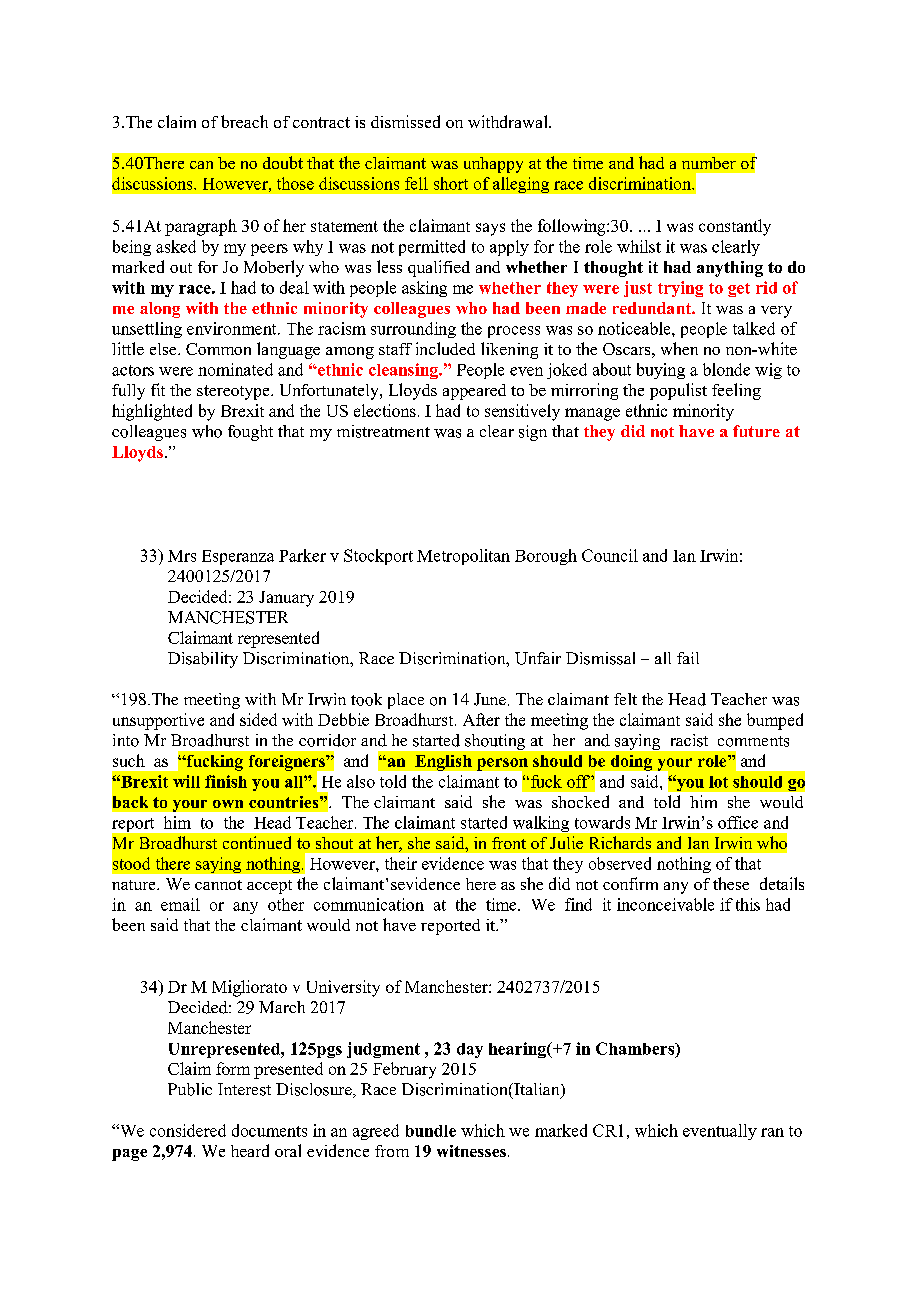  What do you see at coordinates (451, 183) in the document?
I see `short` at bounding box center [451, 183].
